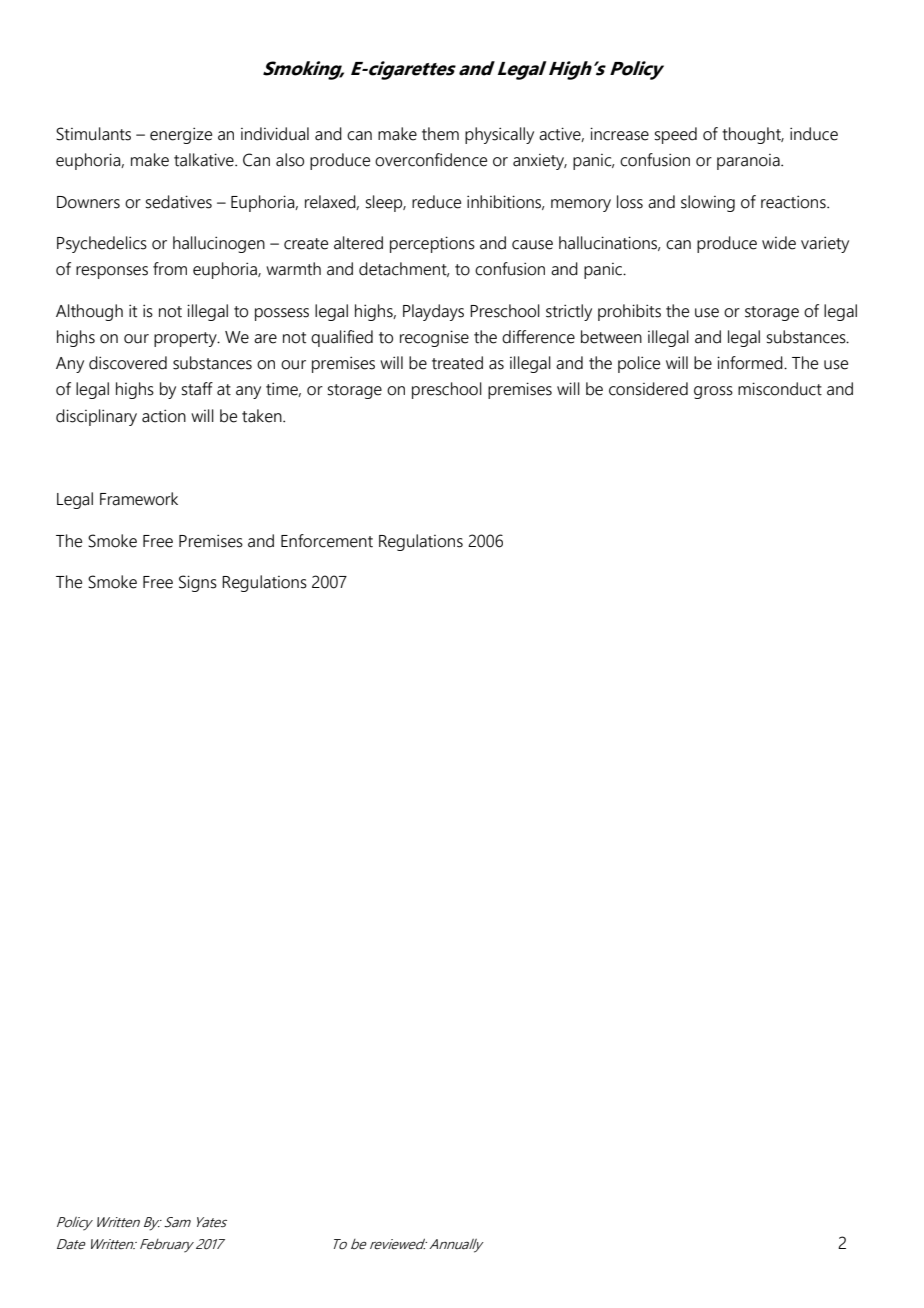 This screenshot has width=924, height=1308. What do you see at coordinates (198, 583) in the screenshot?
I see `Signs` at bounding box center [198, 583].
